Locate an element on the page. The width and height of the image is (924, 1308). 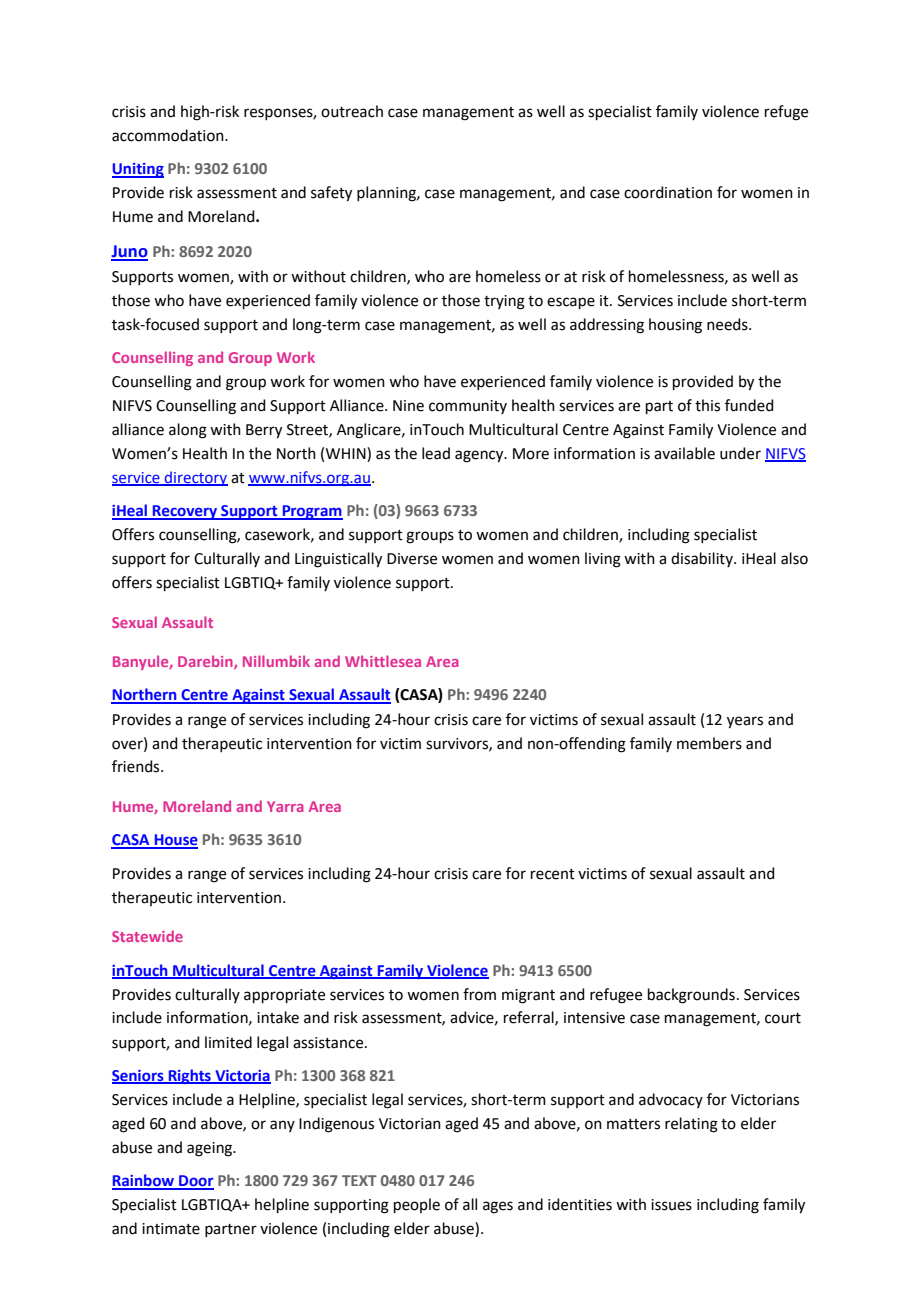
coordination is located at coordinates (668, 192).
